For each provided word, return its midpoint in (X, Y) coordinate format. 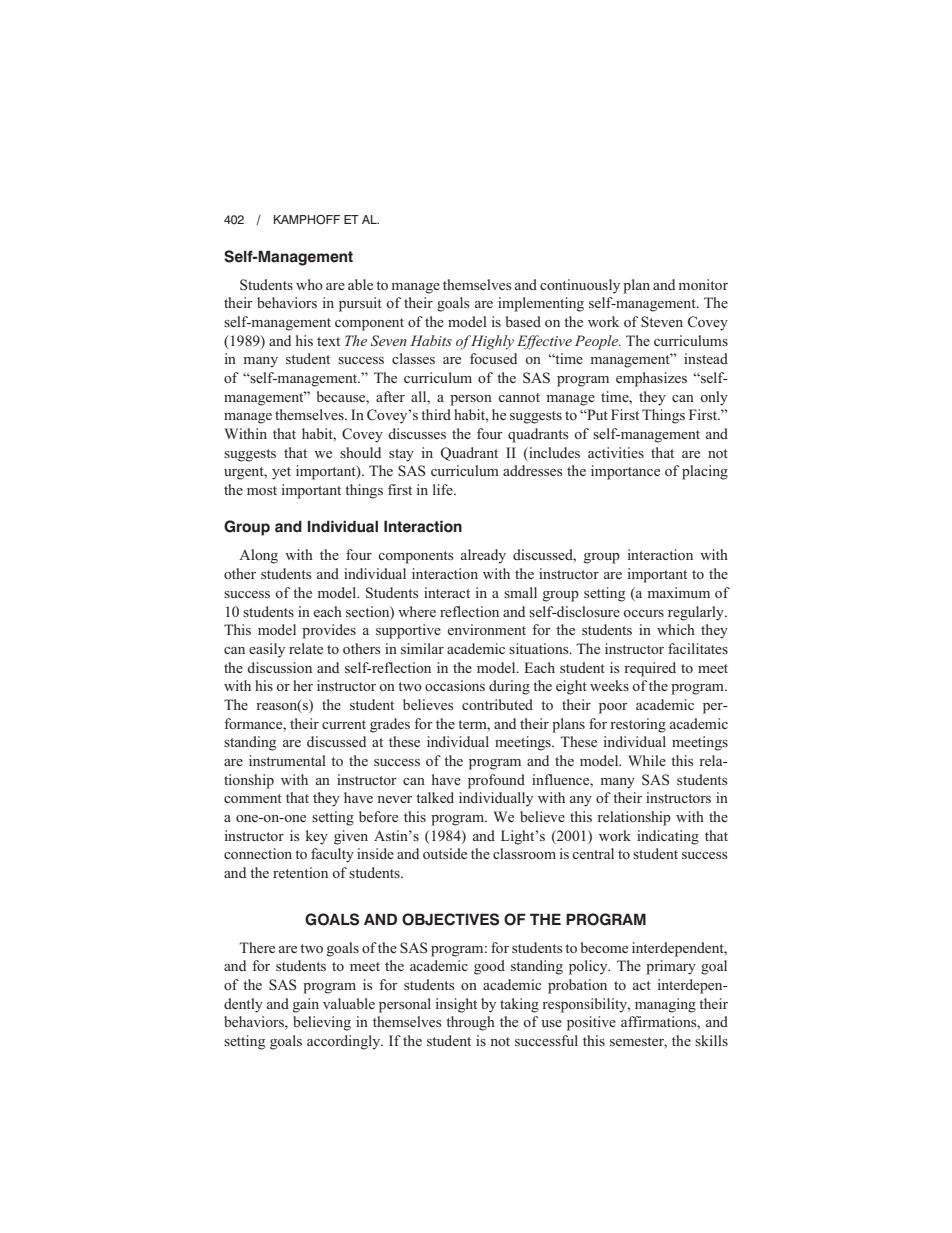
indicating (668, 837)
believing (322, 1023)
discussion (279, 667)
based (523, 321)
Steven (662, 321)
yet (281, 473)
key (317, 837)
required (650, 669)
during (509, 687)
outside (445, 853)
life (444, 489)
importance (625, 472)
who (309, 284)
